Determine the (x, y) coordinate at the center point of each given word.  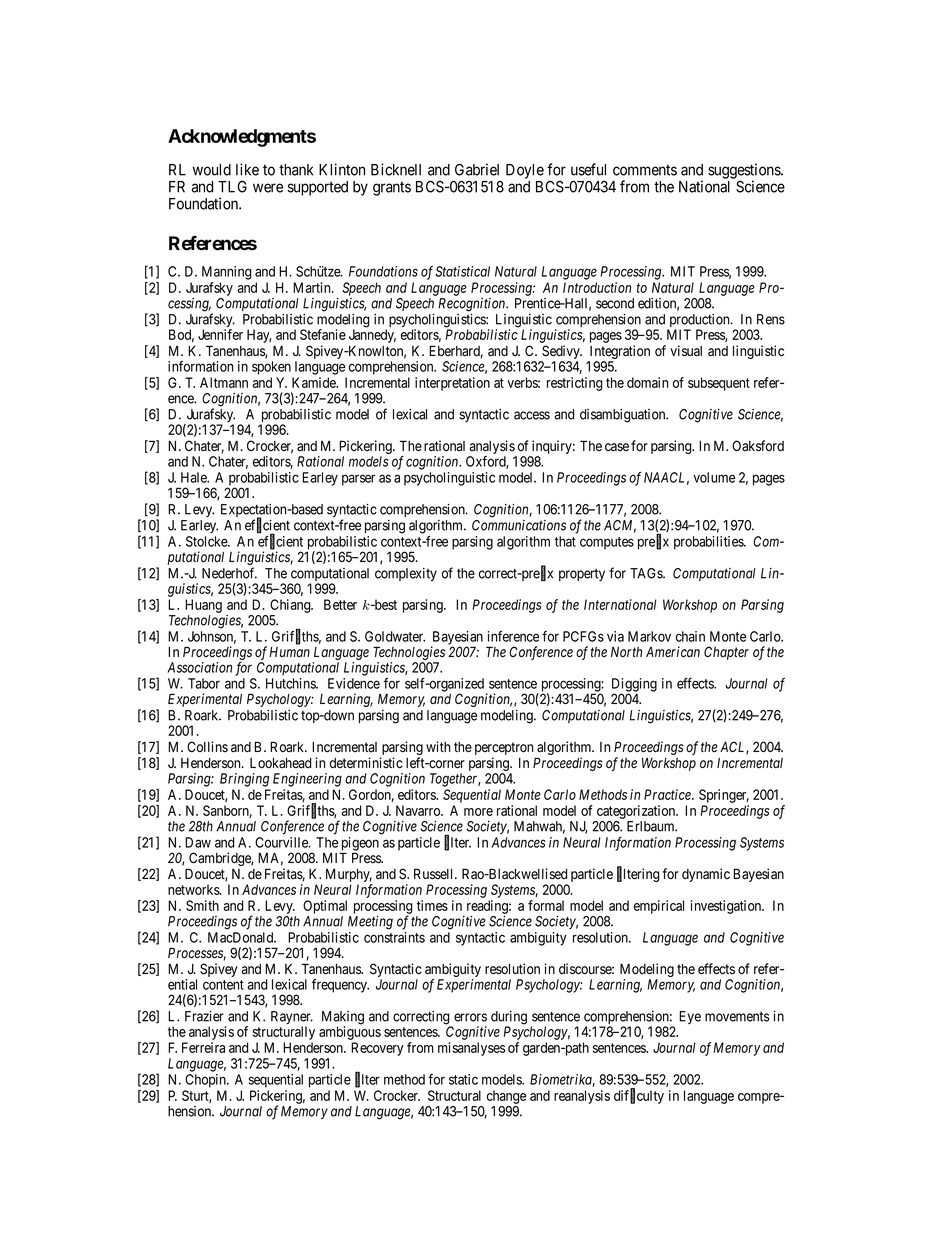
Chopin (206, 1081)
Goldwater (395, 636)
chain (690, 636)
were (268, 188)
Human (289, 652)
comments (645, 170)
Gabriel (477, 169)
